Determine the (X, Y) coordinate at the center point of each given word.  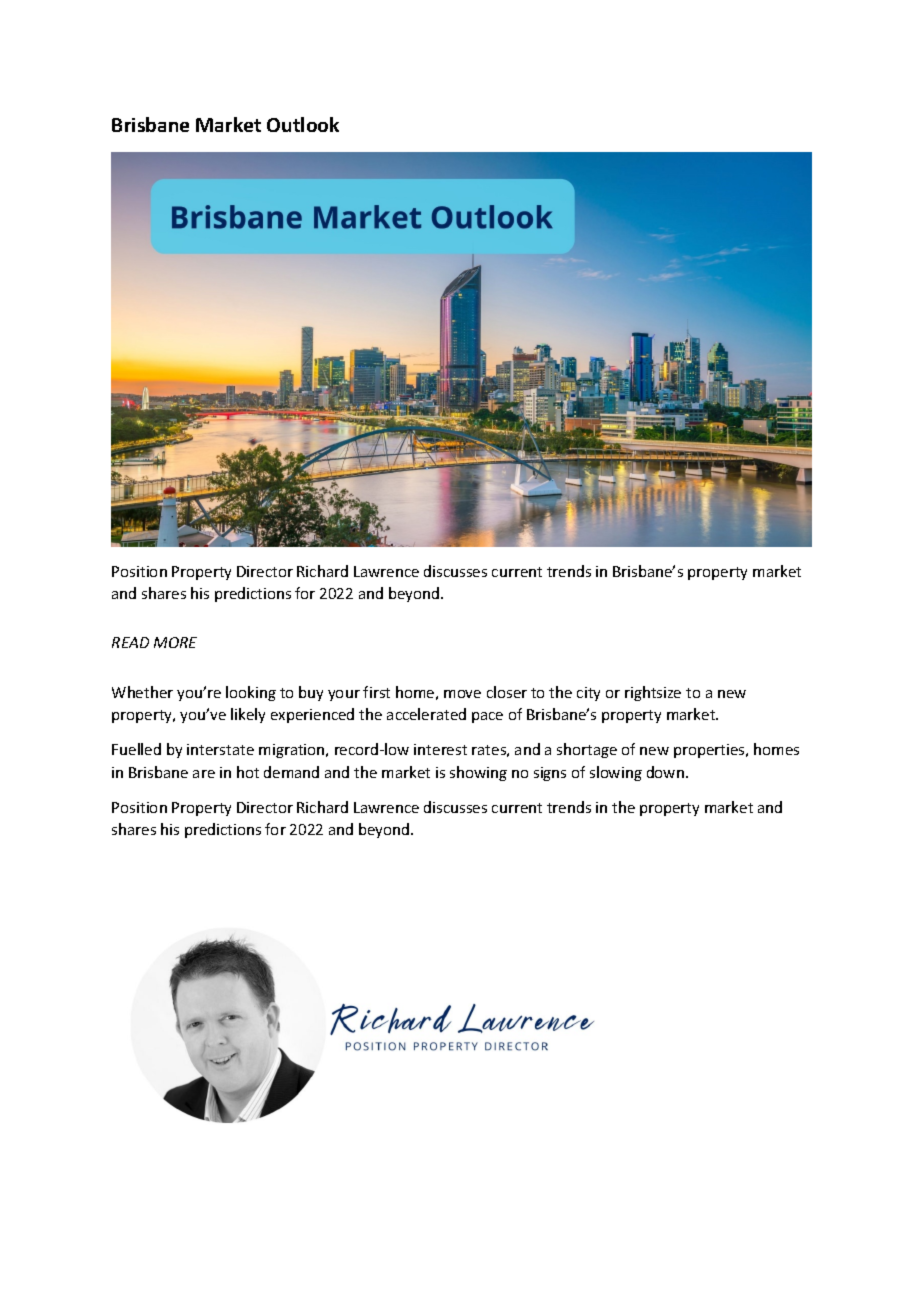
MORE (175, 642)
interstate (220, 749)
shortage (587, 750)
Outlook (303, 124)
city (588, 694)
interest (440, 749)
